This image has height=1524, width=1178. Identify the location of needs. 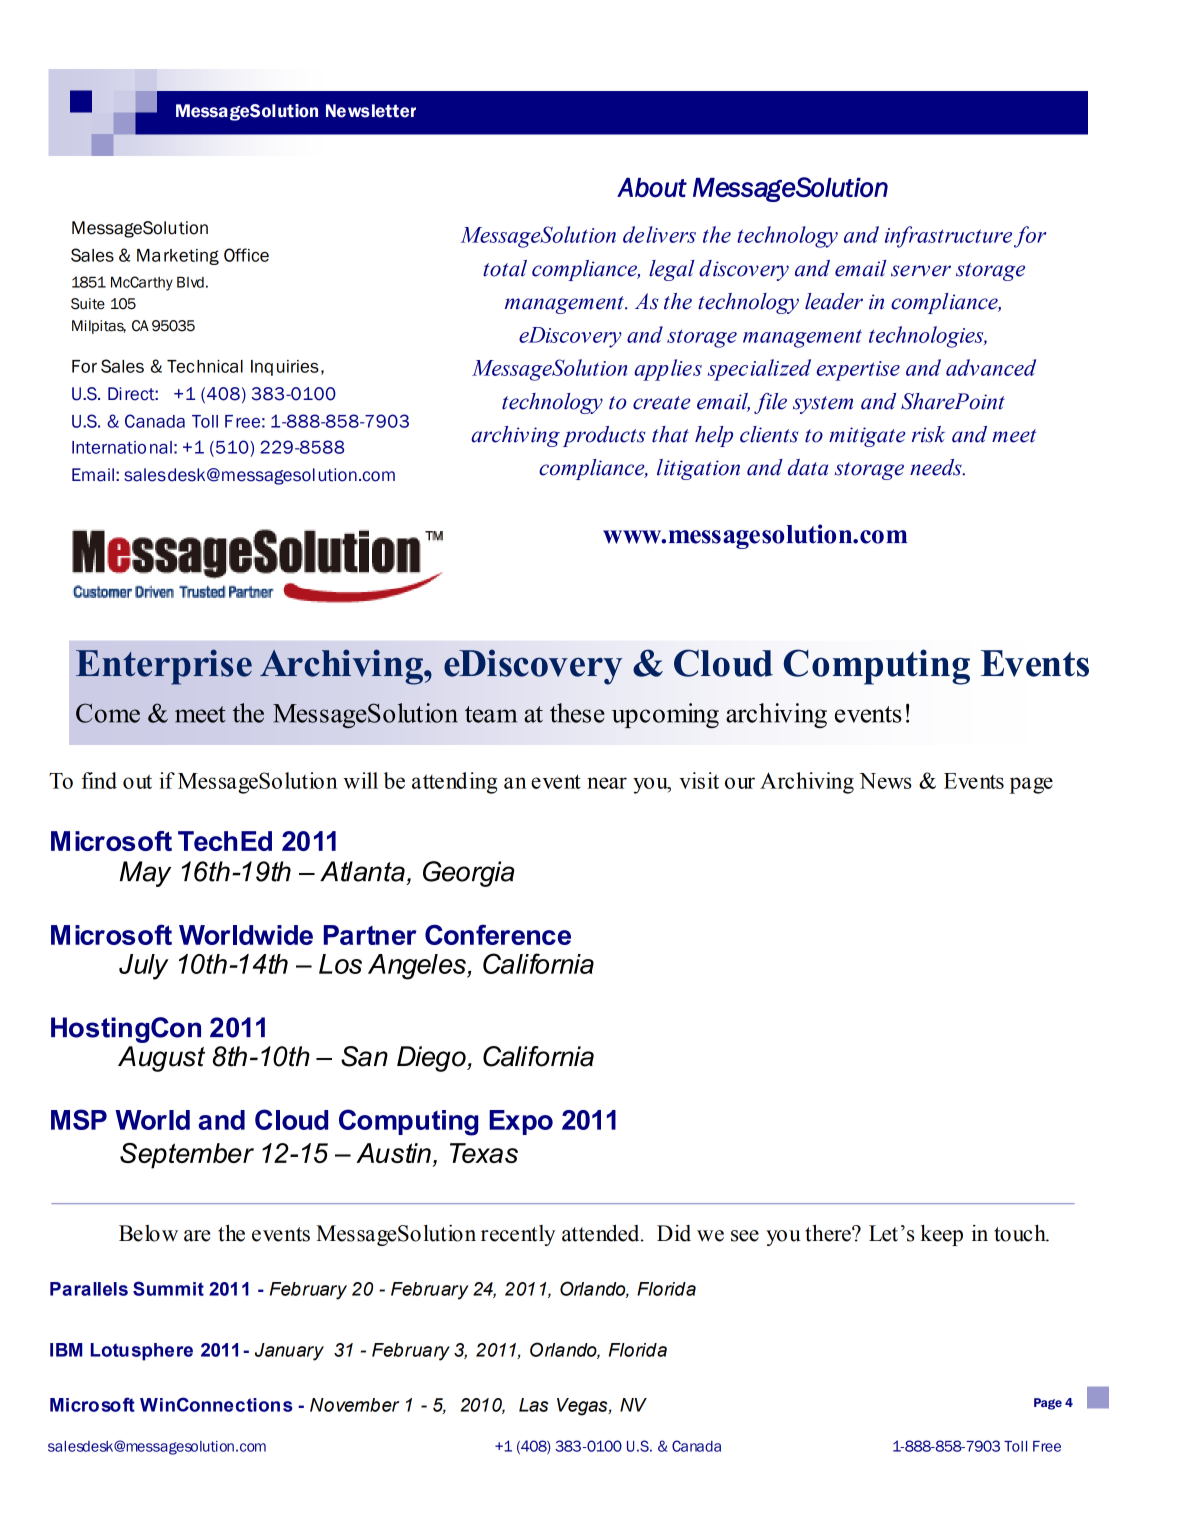
(937, 467).
